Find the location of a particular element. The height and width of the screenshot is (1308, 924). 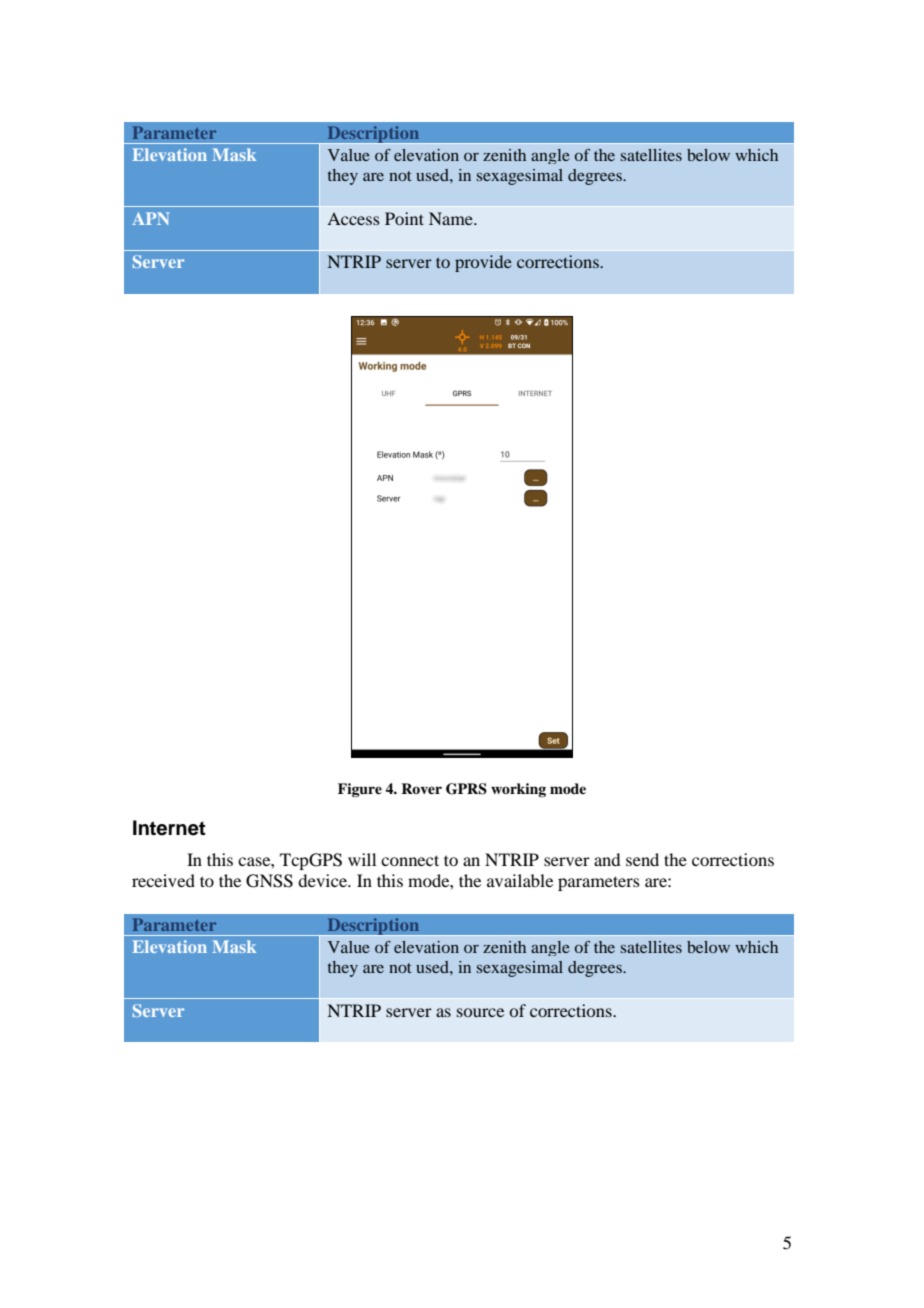

APN is located at coordinates (150, 218).
